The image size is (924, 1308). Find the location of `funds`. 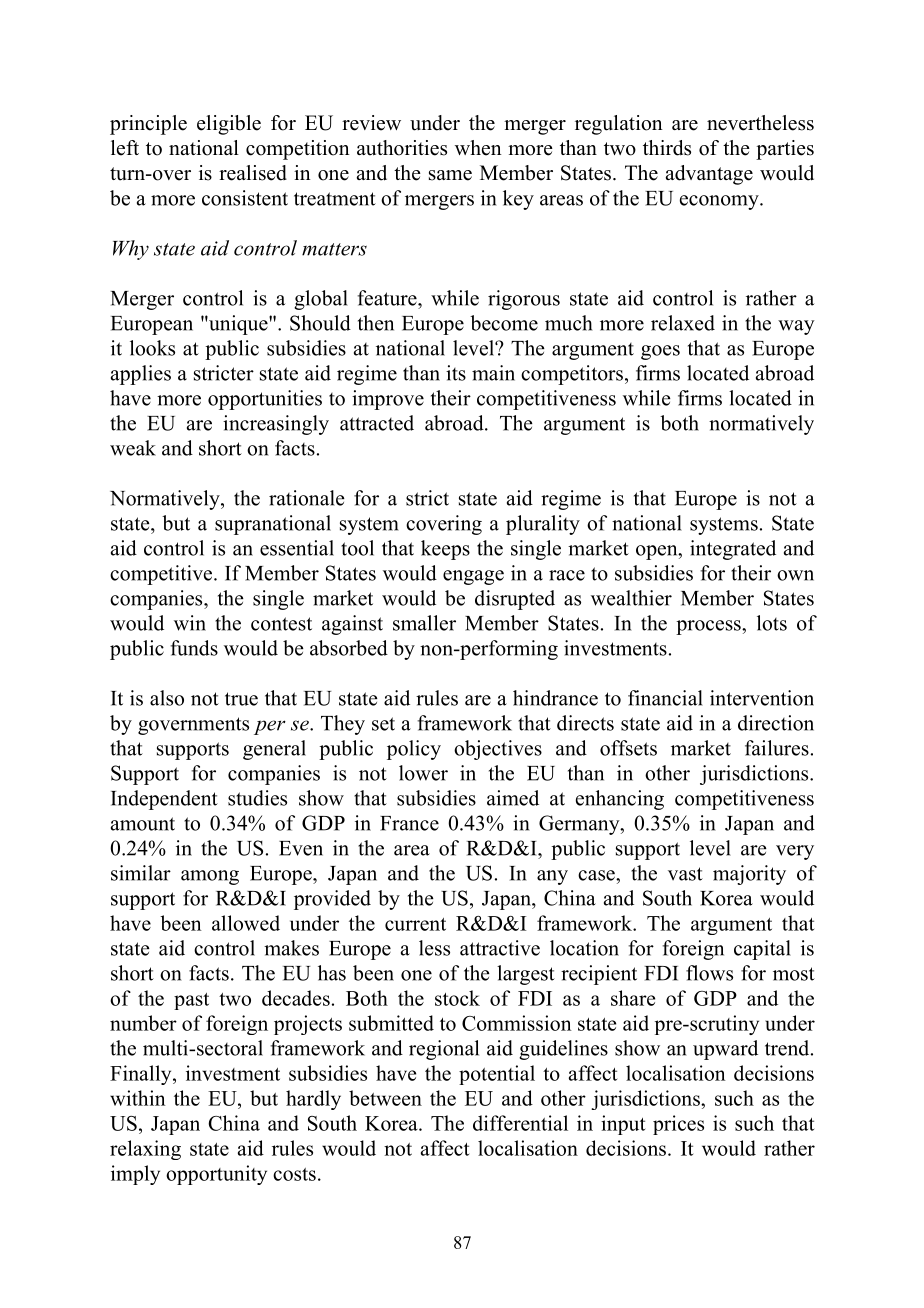

funds is located at coordinates (194, 648).
